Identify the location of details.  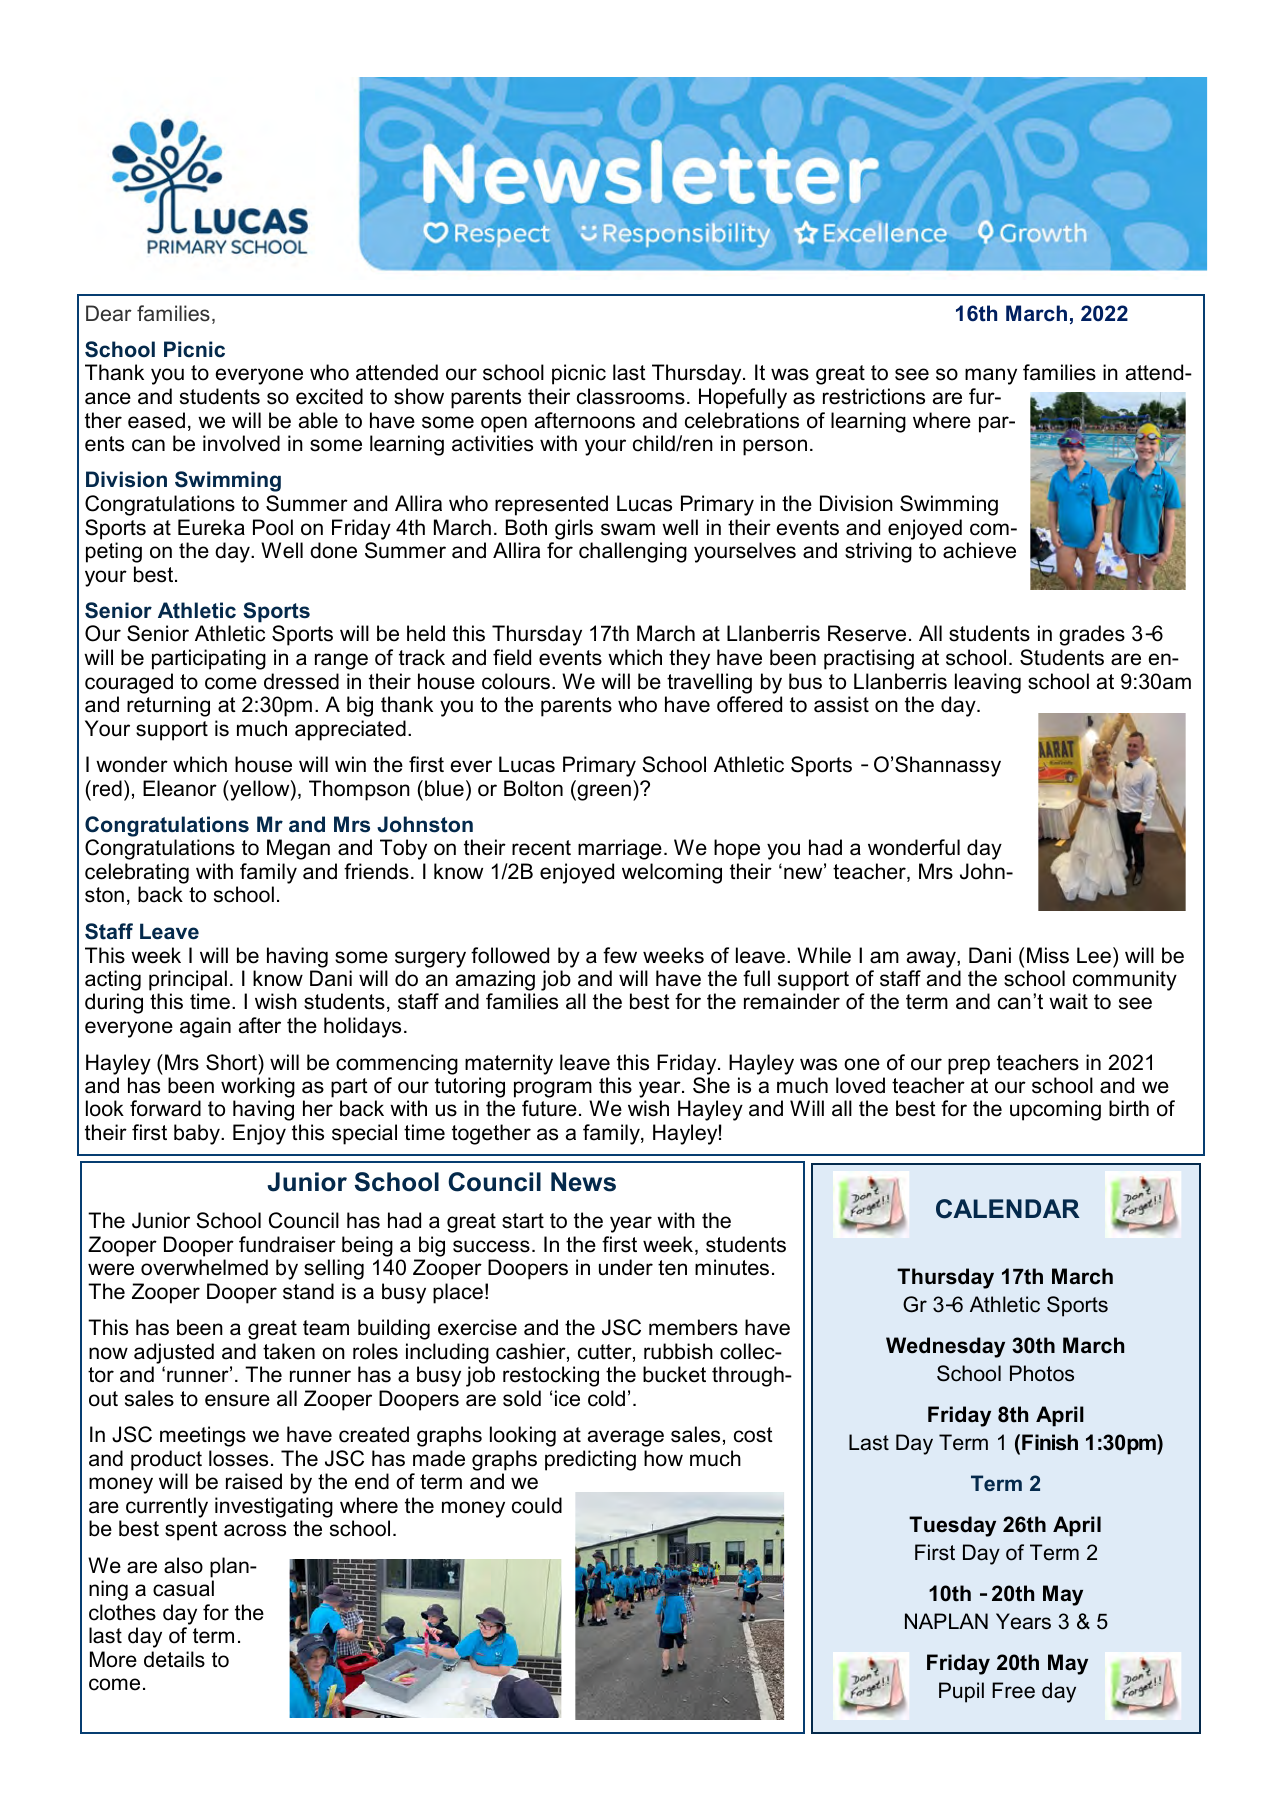
(174, 1659).
